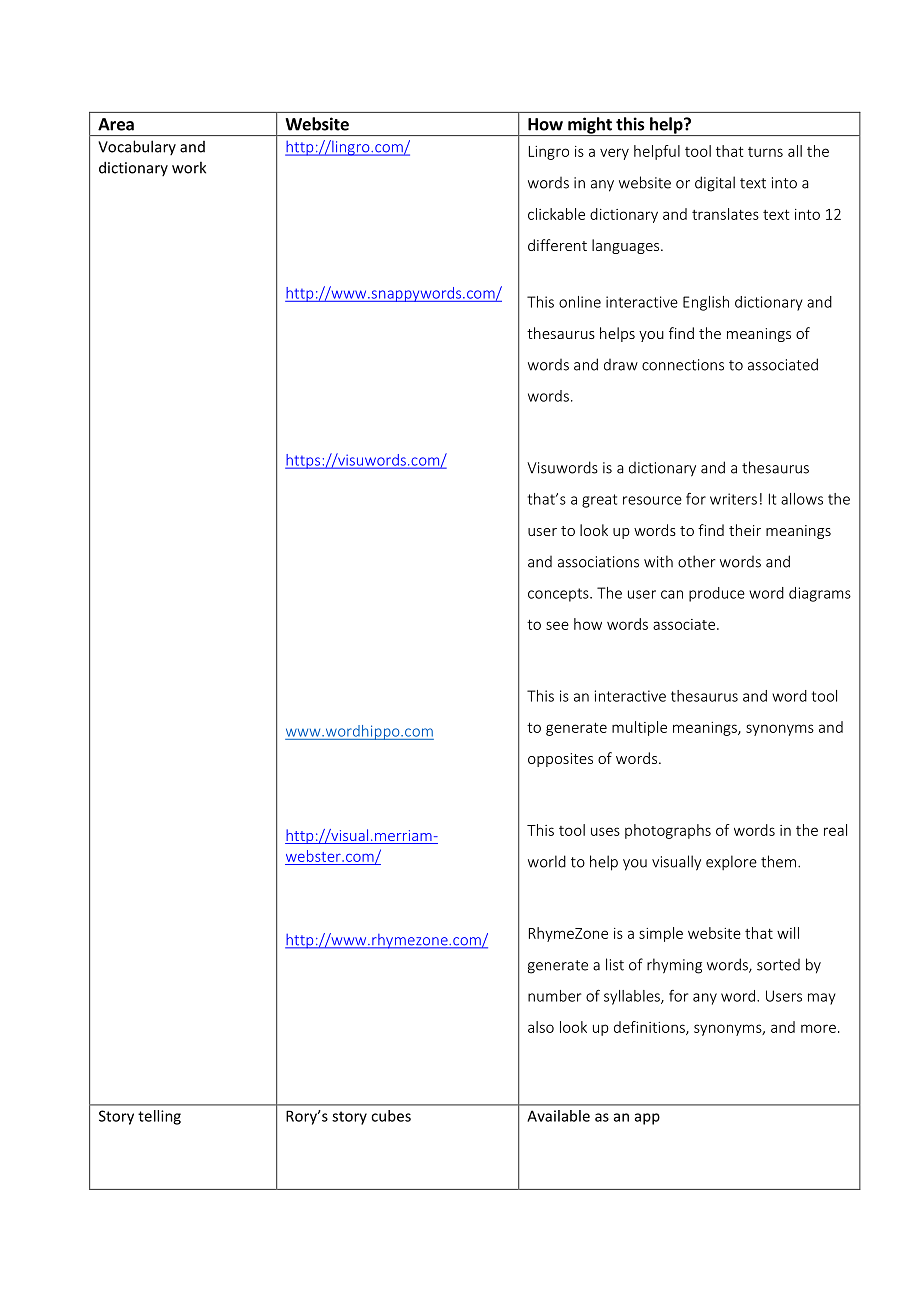  Describe the element at coordinates (556, 214) in the screenshot. I see `clickable` at that location.
